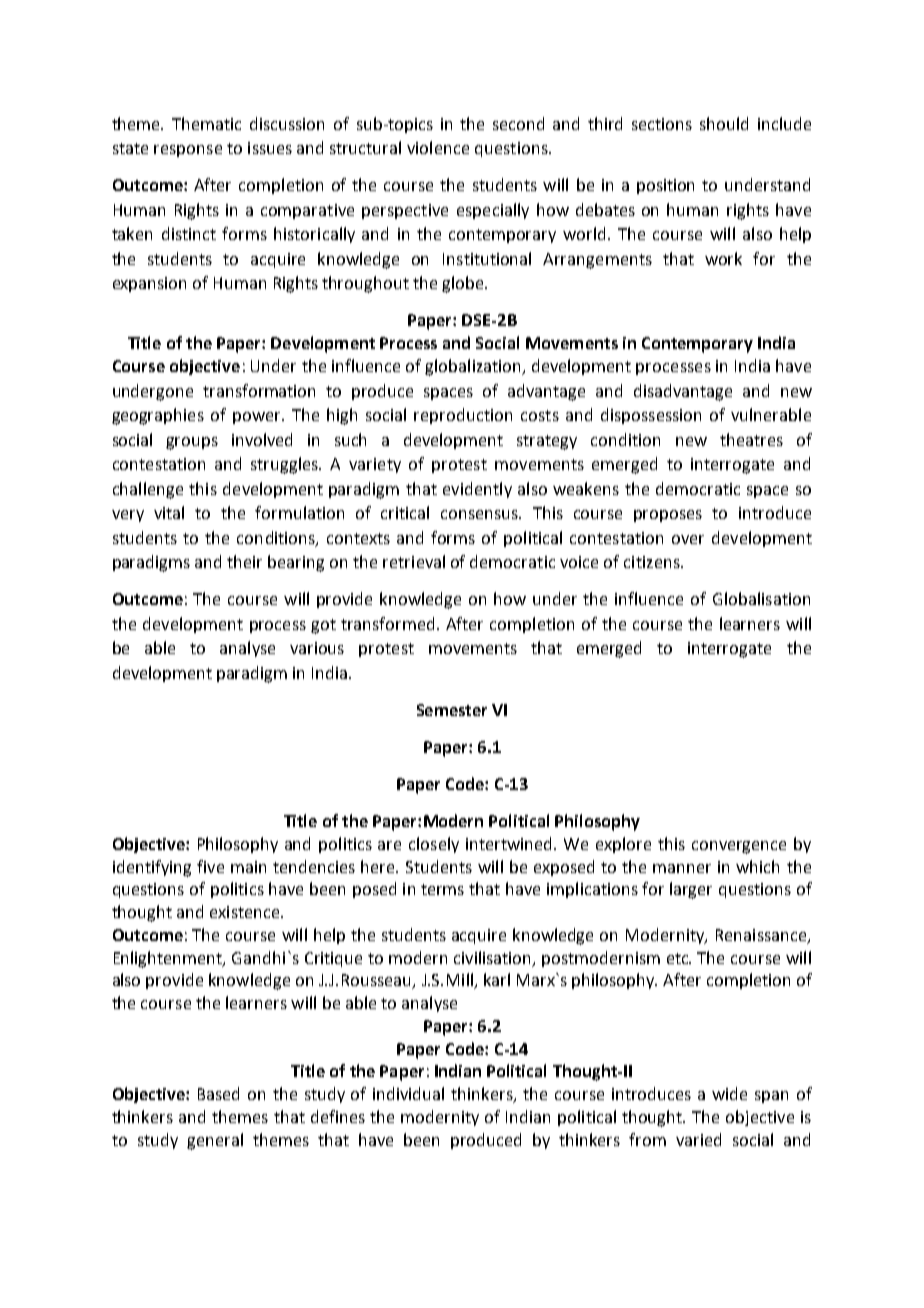 This document has height=1308, width=924. I want to click on response, so click(188, 151).
